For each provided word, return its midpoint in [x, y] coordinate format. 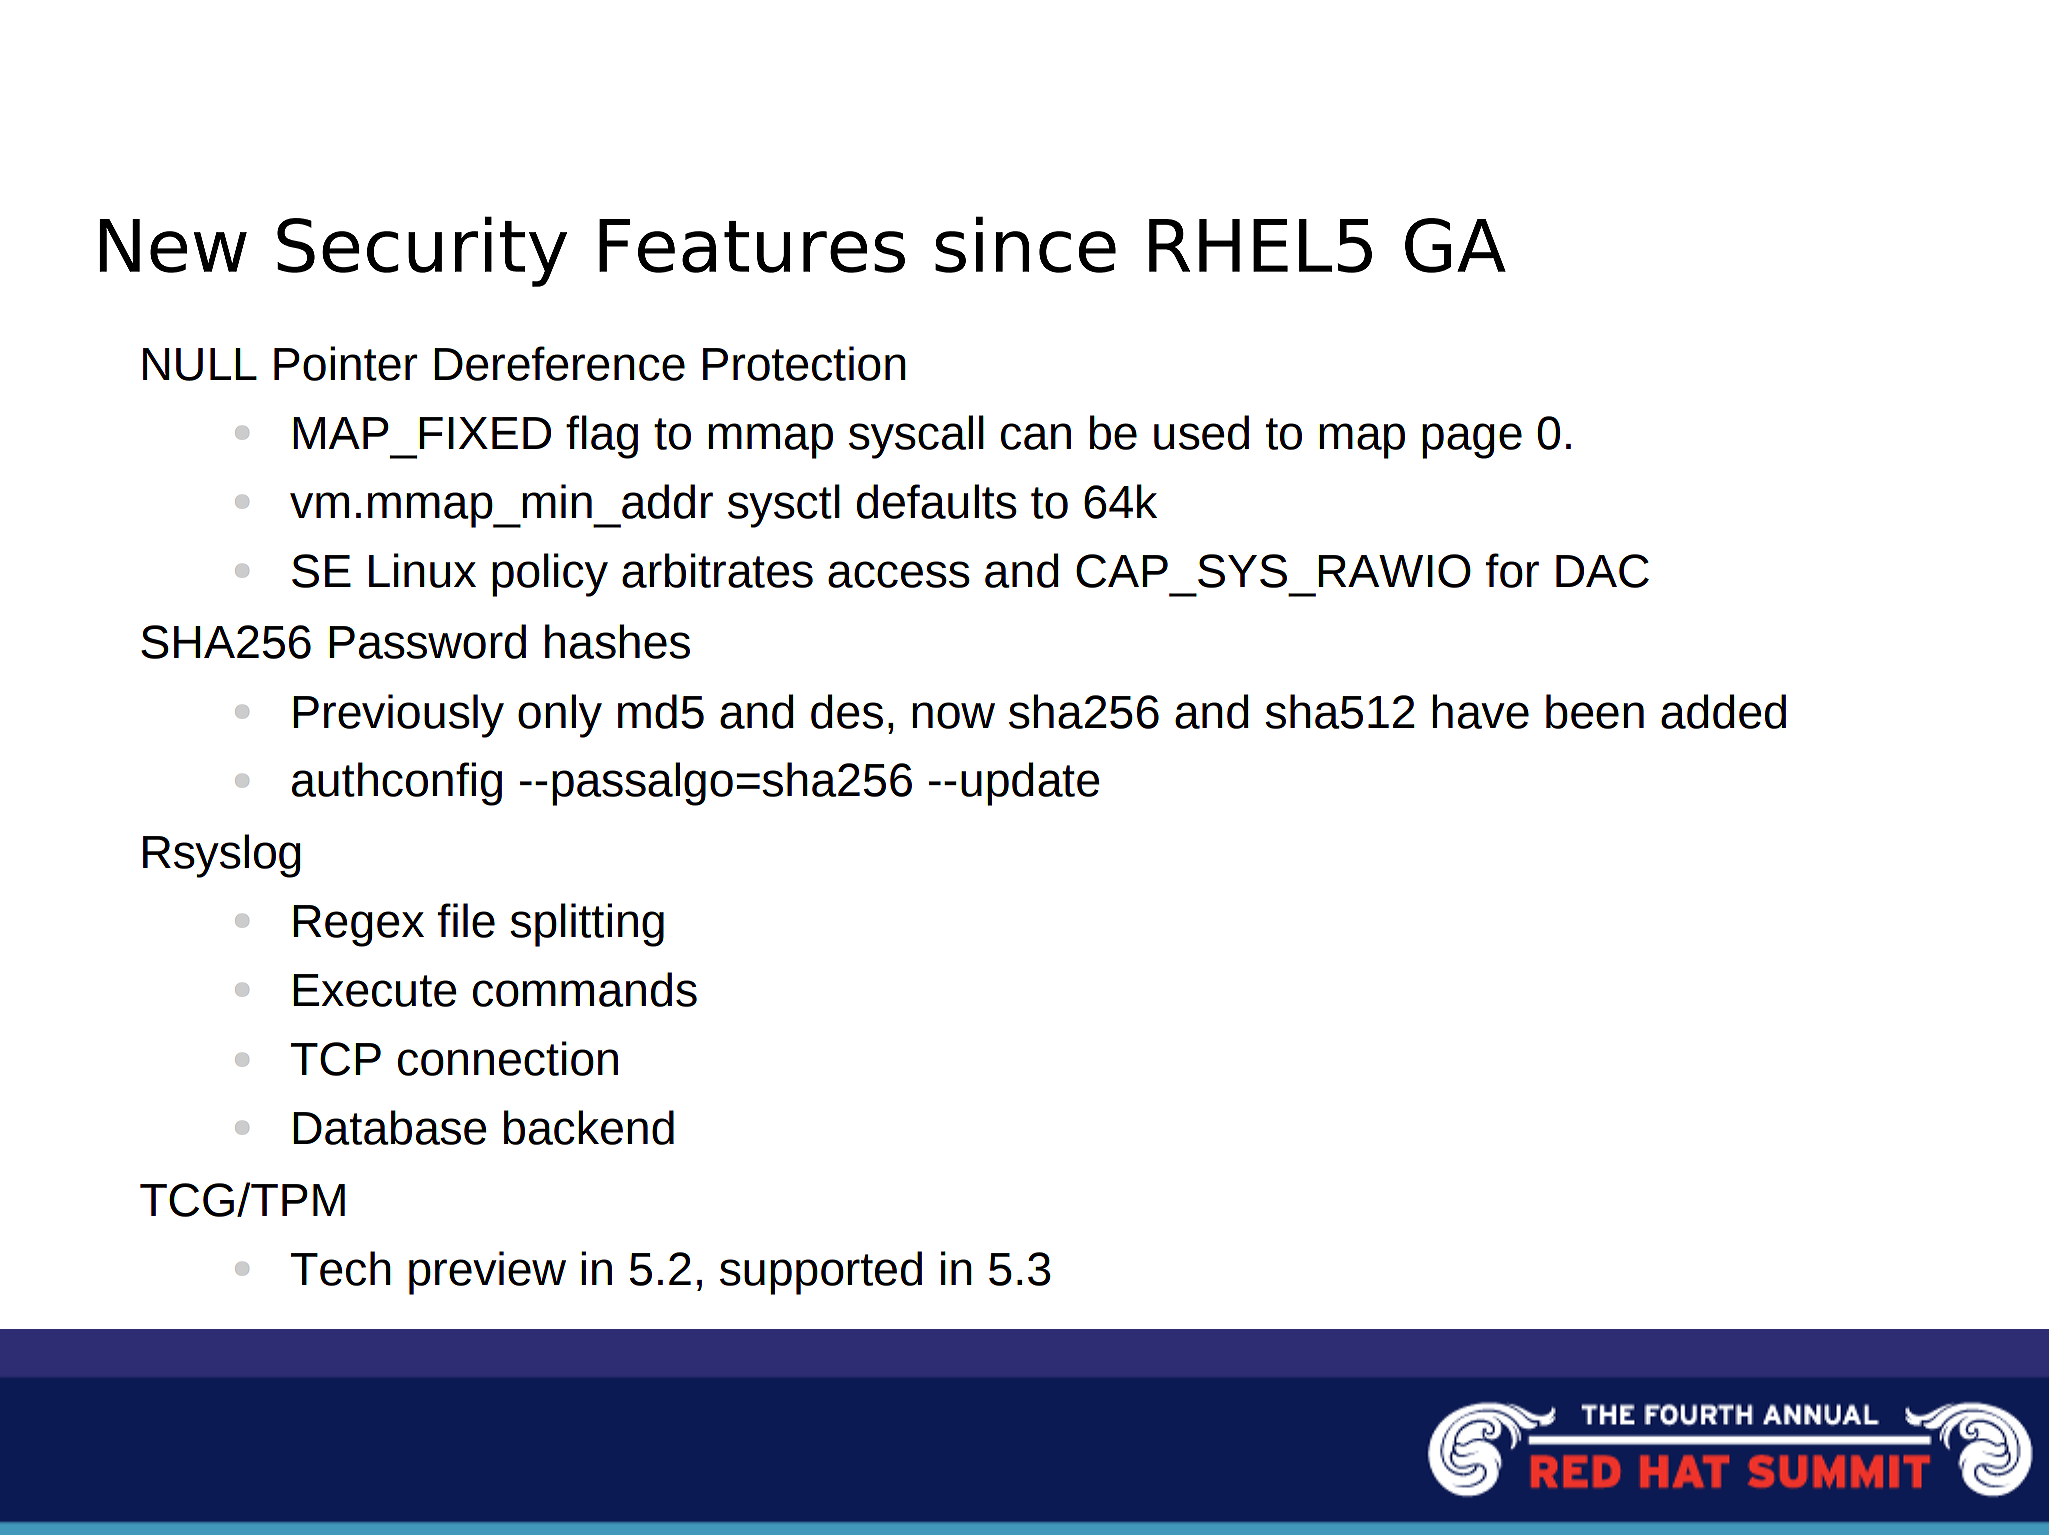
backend [589, 1127]
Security [422, 251]
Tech [341, 1268]
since [1025, 244]
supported [821, 1273]
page [1472, 441]
